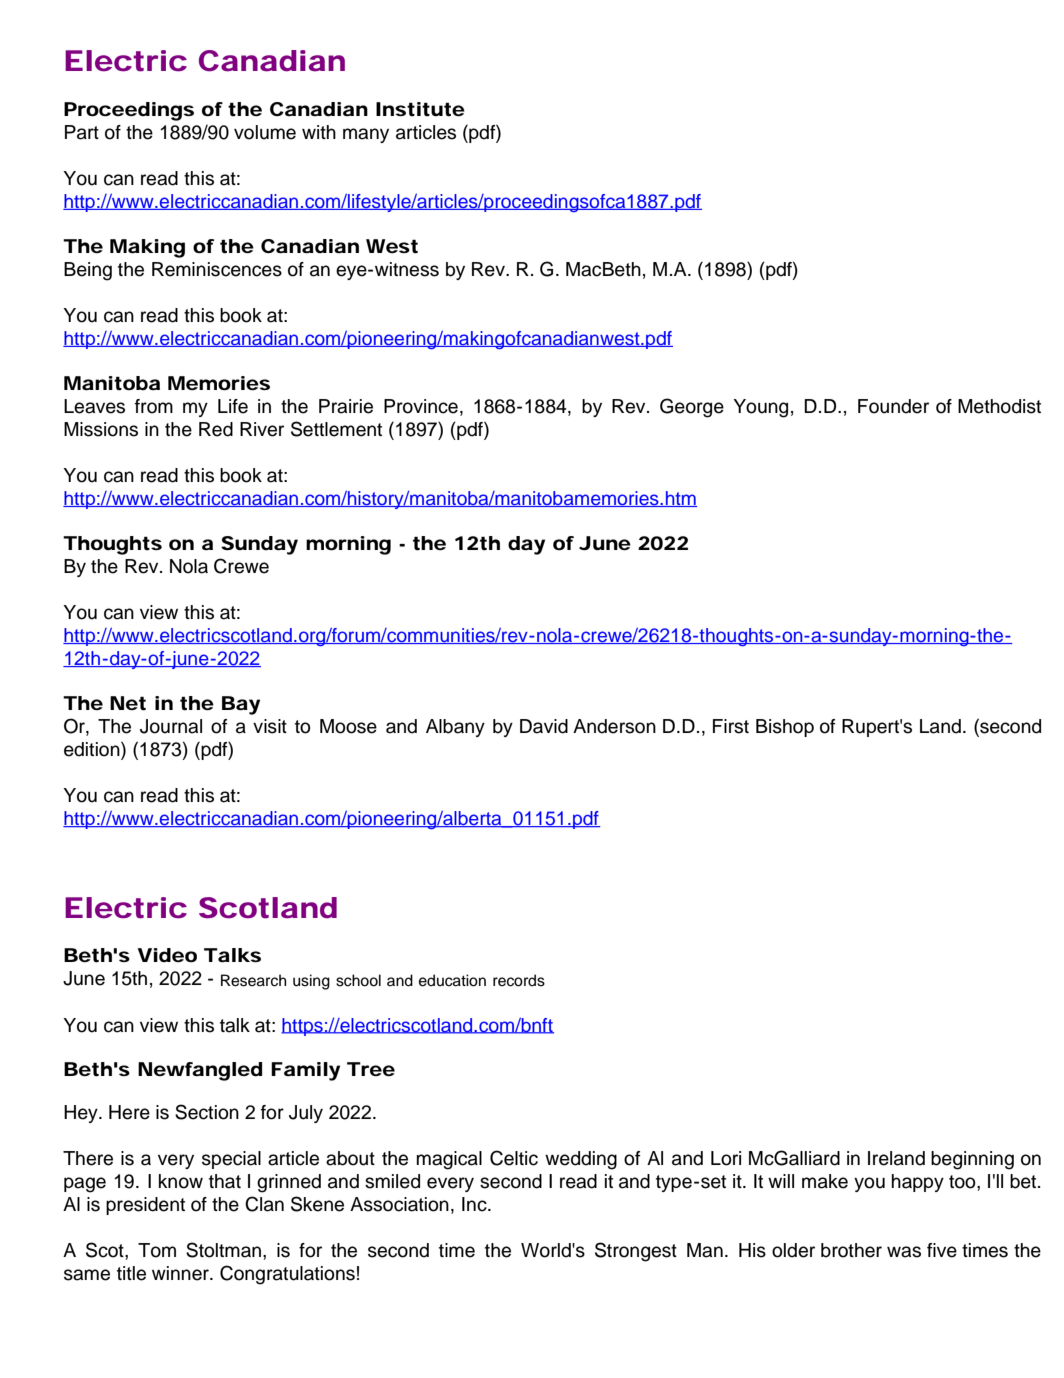 This image has width=1064, height=1378. I want to click on Founder, so click(893, 406).
